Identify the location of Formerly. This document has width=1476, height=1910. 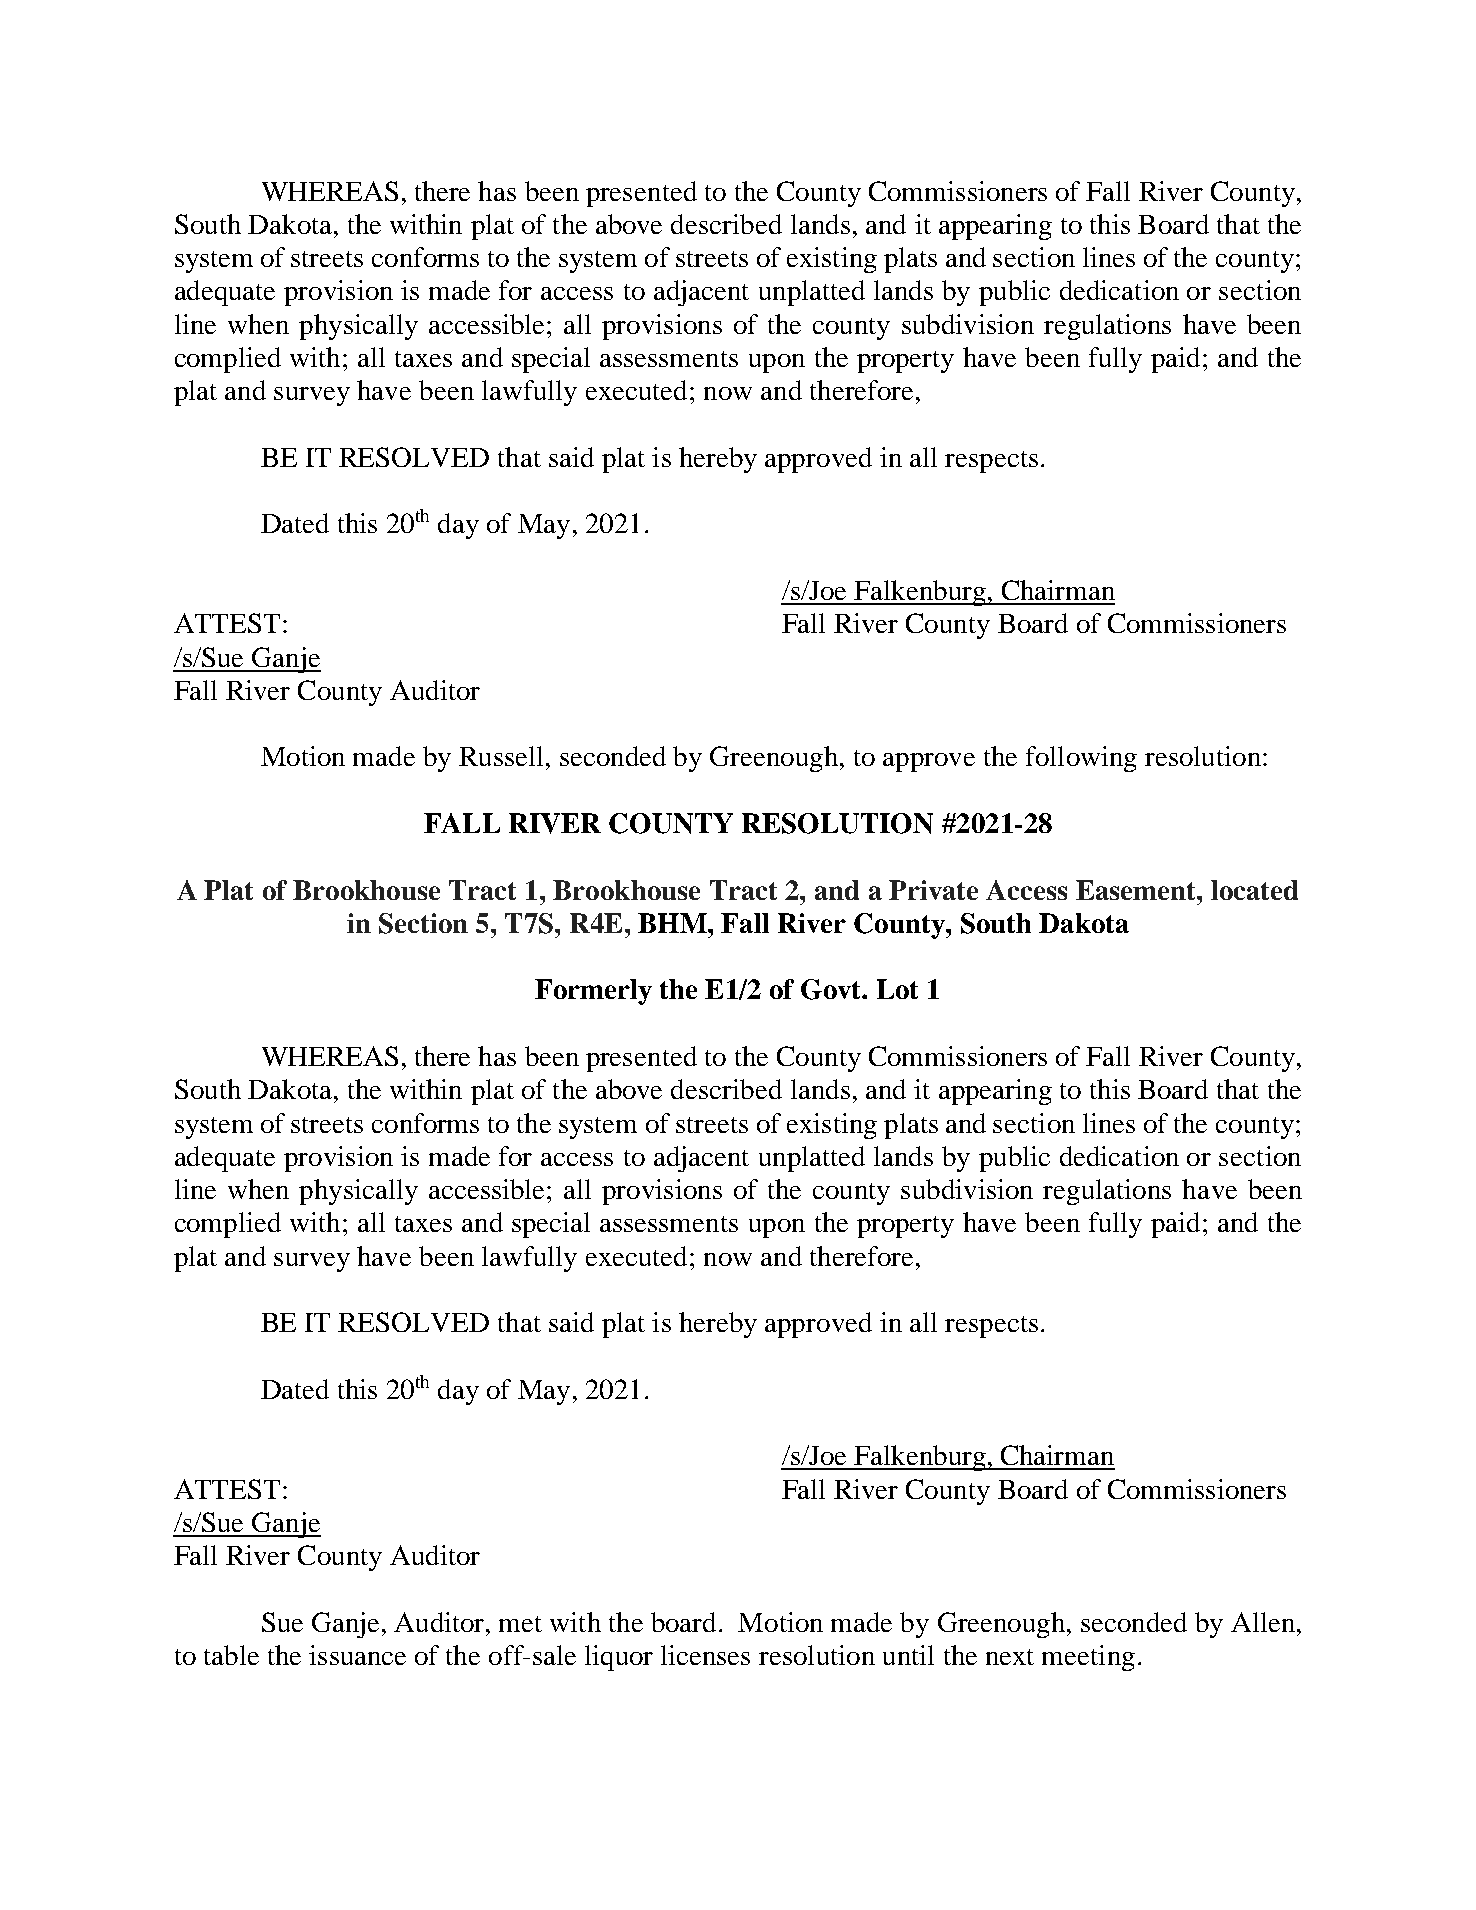
(593, 992).
